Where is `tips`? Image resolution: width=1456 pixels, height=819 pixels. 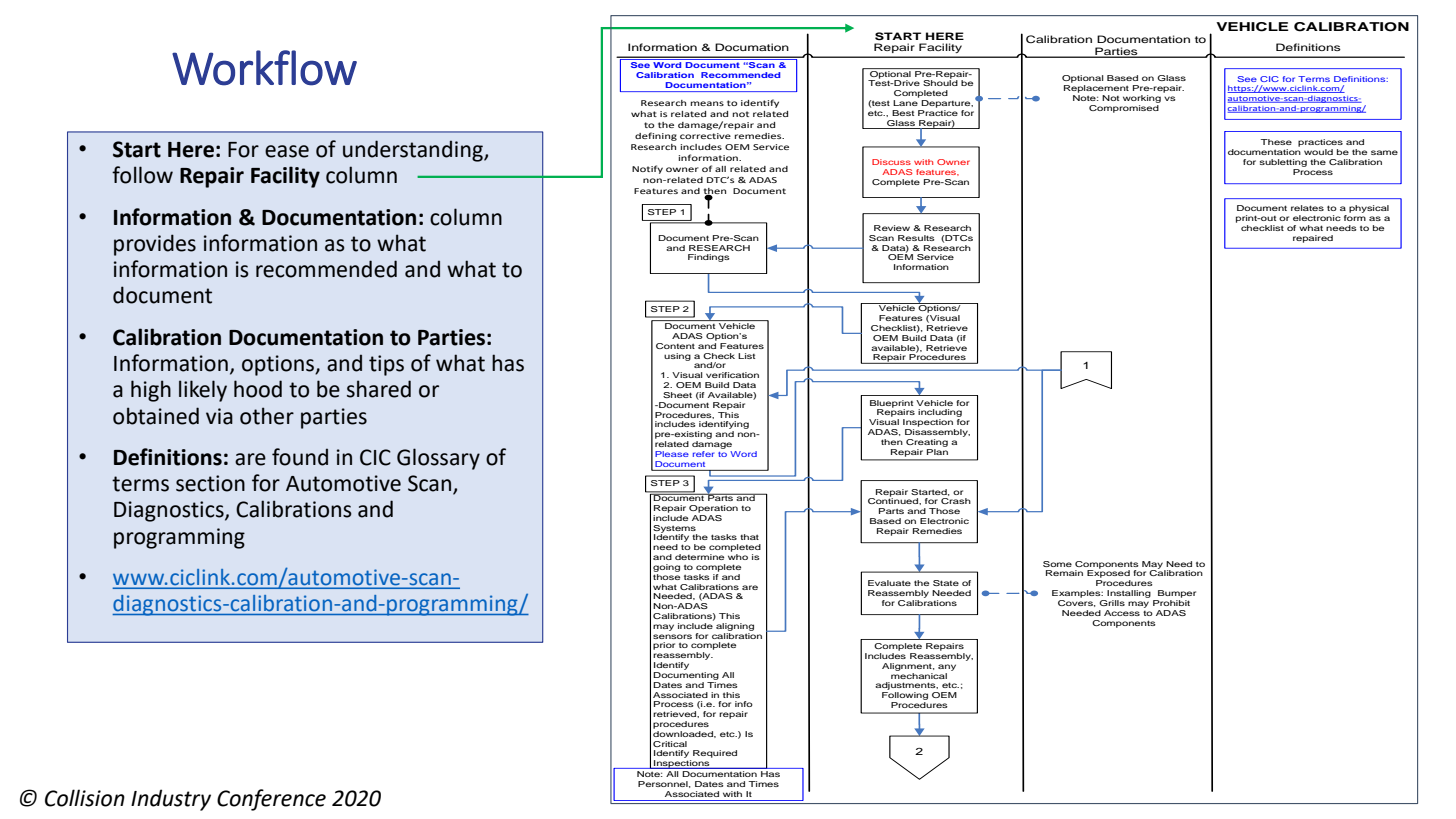
tips is located at coordinates (386, 365).
